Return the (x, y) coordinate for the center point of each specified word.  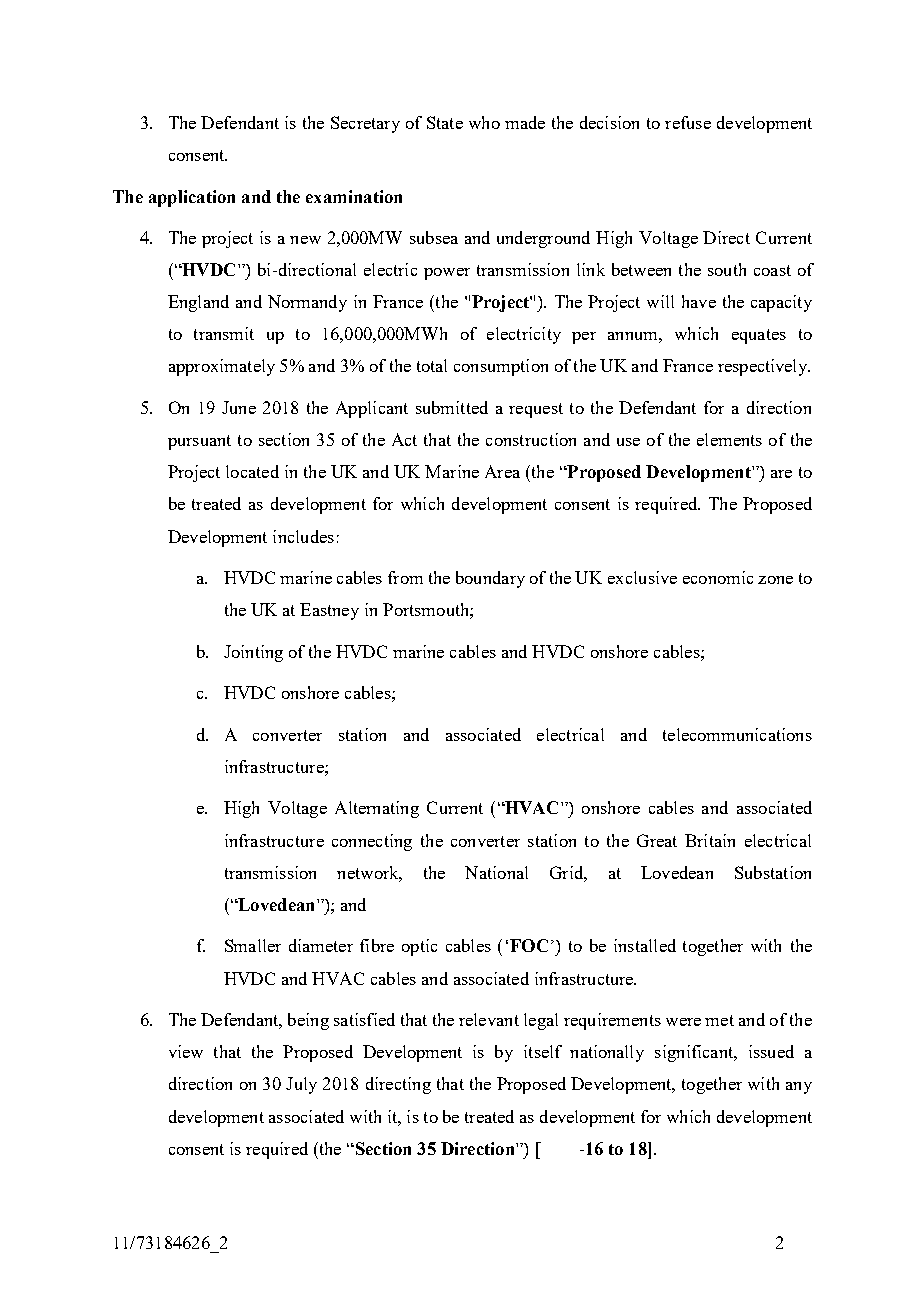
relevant (489, 1019)
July (301, 1085)
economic (718, 577)
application (192, 198)
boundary (490, 579)
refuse (688, 122)
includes (303, 536)
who (484, 122)
